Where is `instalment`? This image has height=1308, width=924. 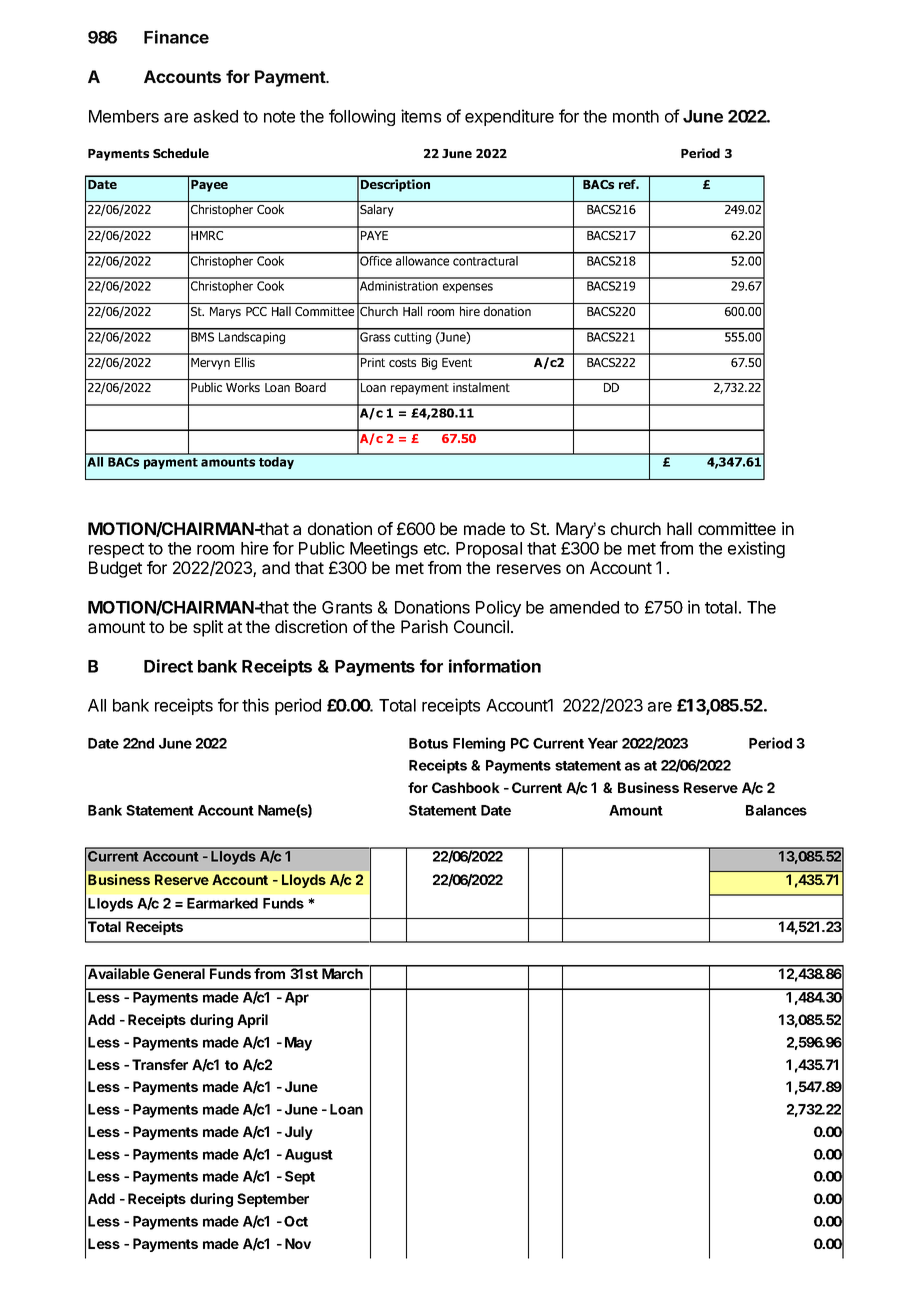 instalment is located at coordinates (481, 387).
